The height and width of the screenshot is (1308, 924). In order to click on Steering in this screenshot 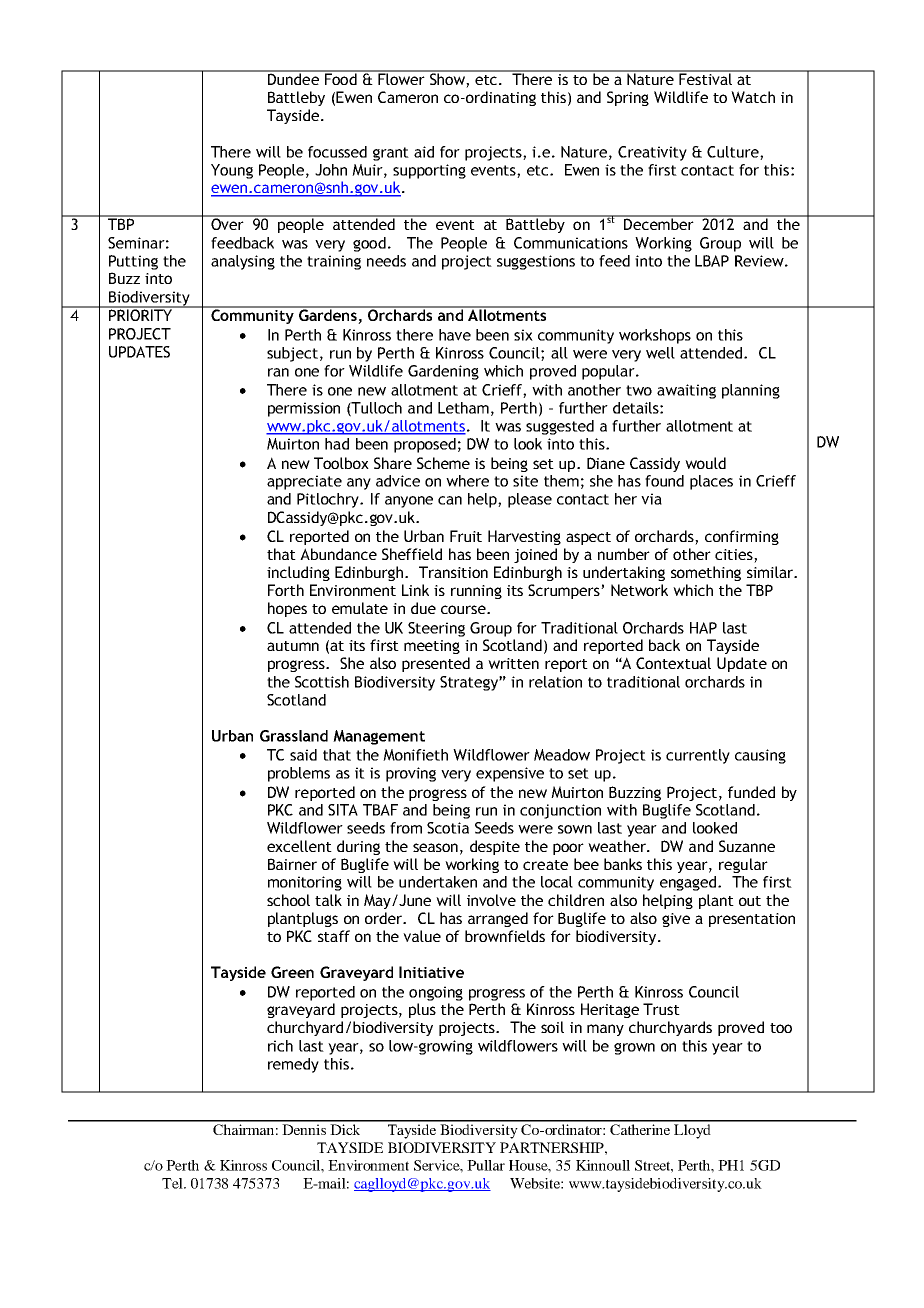, I will do `click(436, 629)`.
